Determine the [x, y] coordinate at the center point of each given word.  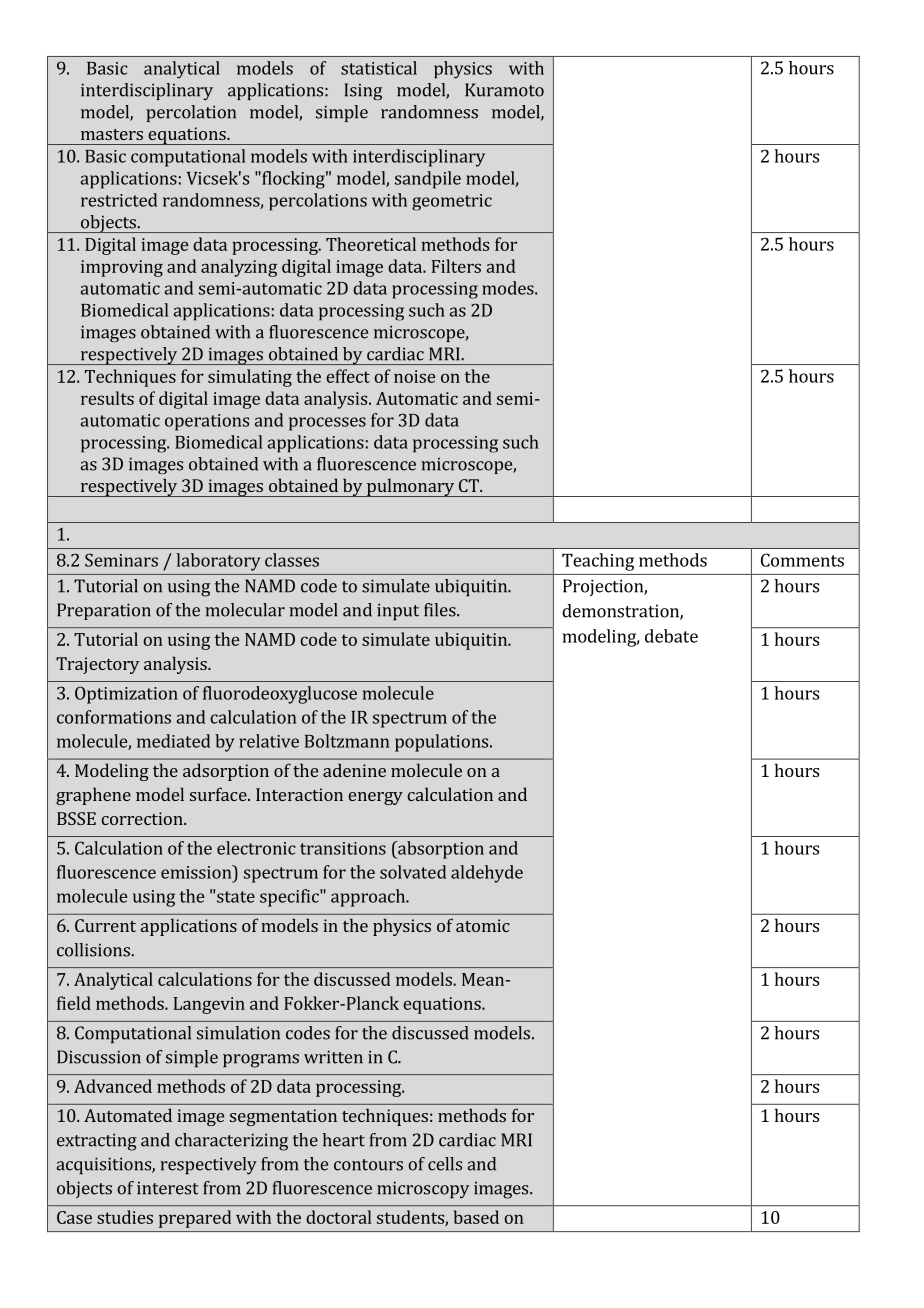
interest [167, 1188]
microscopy [423, 1190]
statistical [379, 68]
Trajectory [97, 665]
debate [671, 636]
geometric [452, 202]
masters [112, 134]
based [476, 1217]
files [441, 610]
